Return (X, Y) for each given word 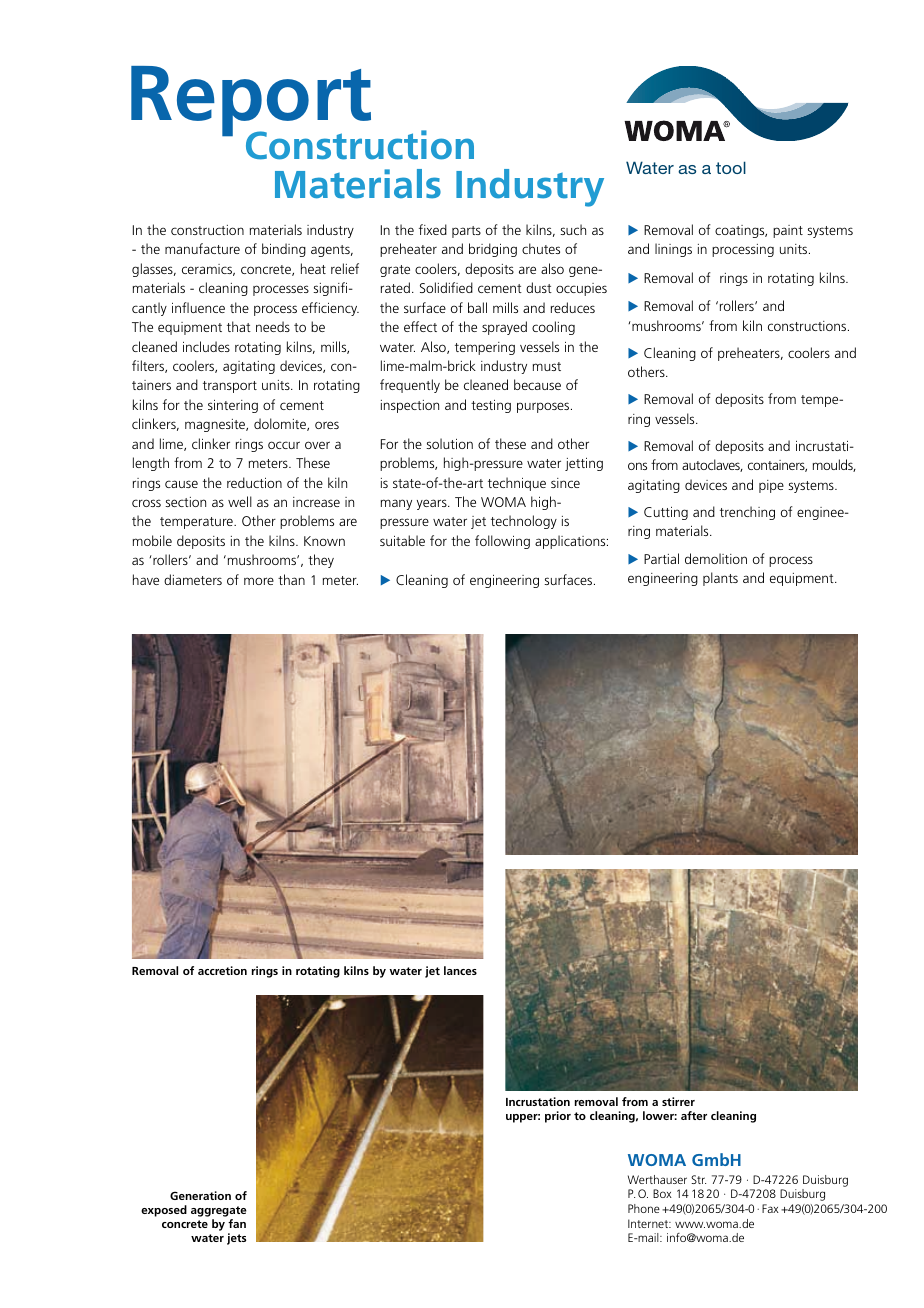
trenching (747, 513)
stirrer (678, 1101)
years (433, 504)
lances (460, 970)
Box (662, 1193)
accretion (222, 970)
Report (251, 102)
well (240, 501)
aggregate (219, 1211)
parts (466, 232)
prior (558, 1117)
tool (731, 167)
